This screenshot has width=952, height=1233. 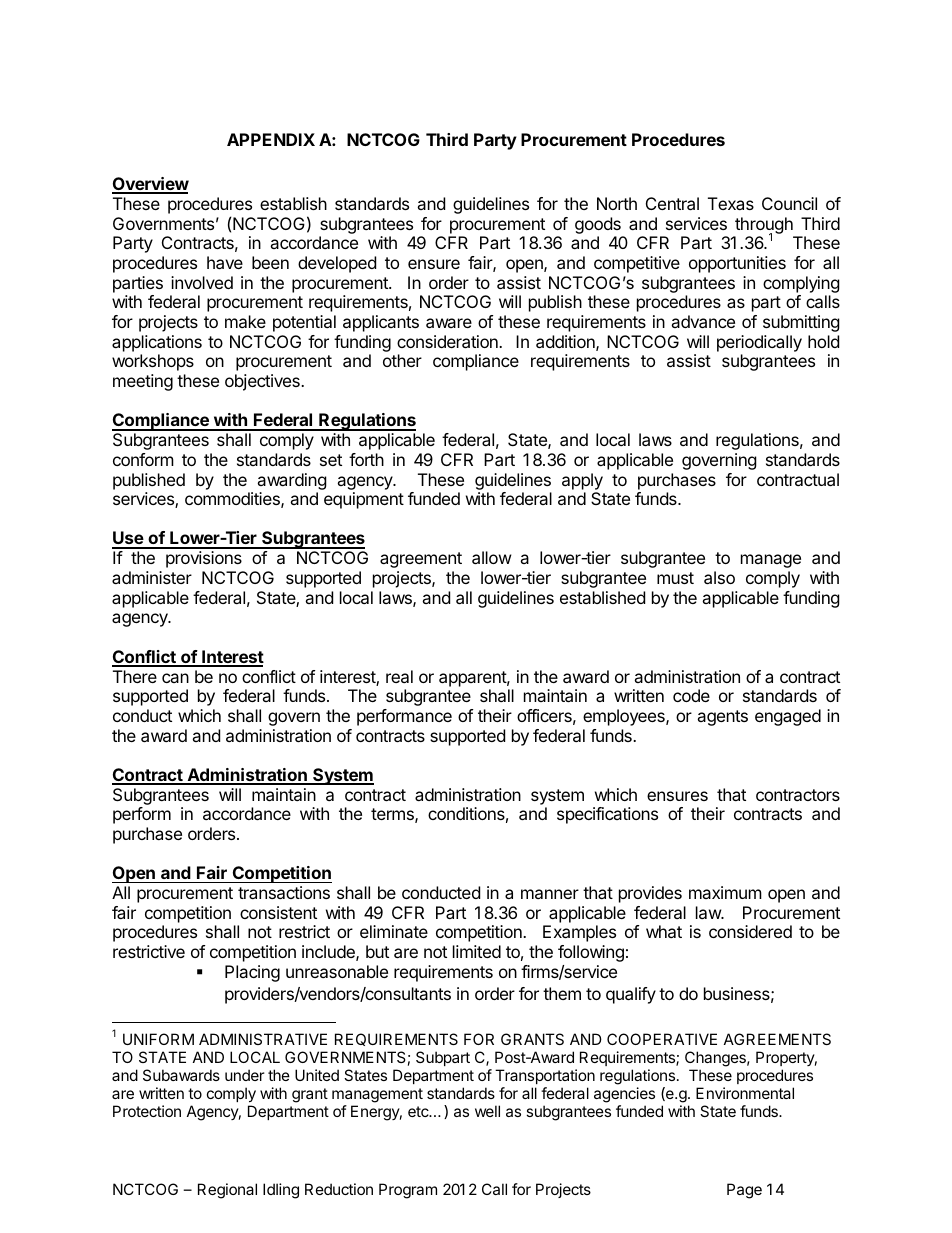 What do you see at coordinates (598, 225) in the screenshot?
I see `goods` at bounding box center [598, 225].
